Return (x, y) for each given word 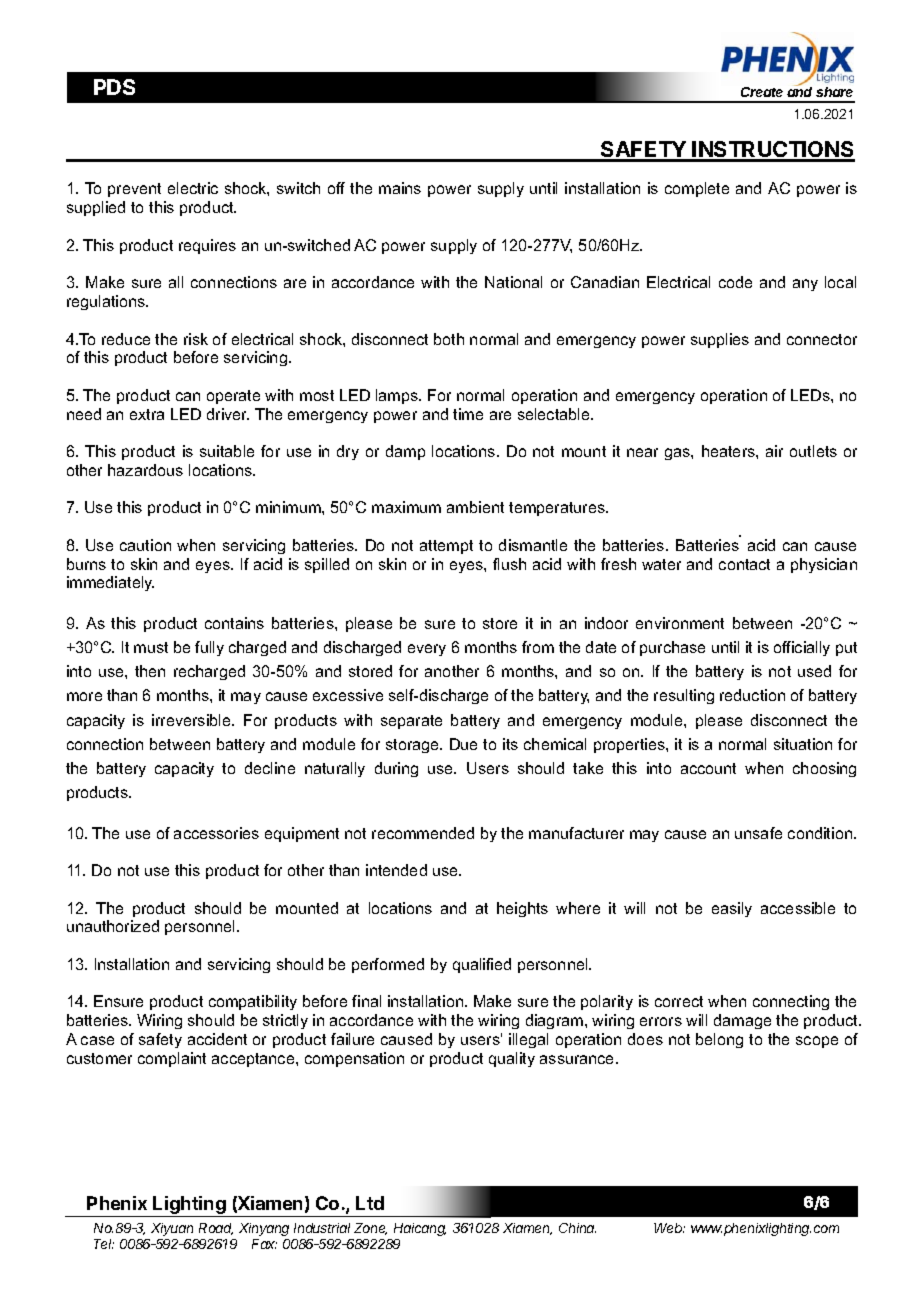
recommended (423, 833)
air (774, 451)
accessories (216, 833)
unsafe (758, 833)
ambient (475, 507)
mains (400, 188)
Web (669, 1228)
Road (216, 1229)
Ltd (370, 1203)
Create (762, 92)
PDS (114, 87)
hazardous (145, 470)
